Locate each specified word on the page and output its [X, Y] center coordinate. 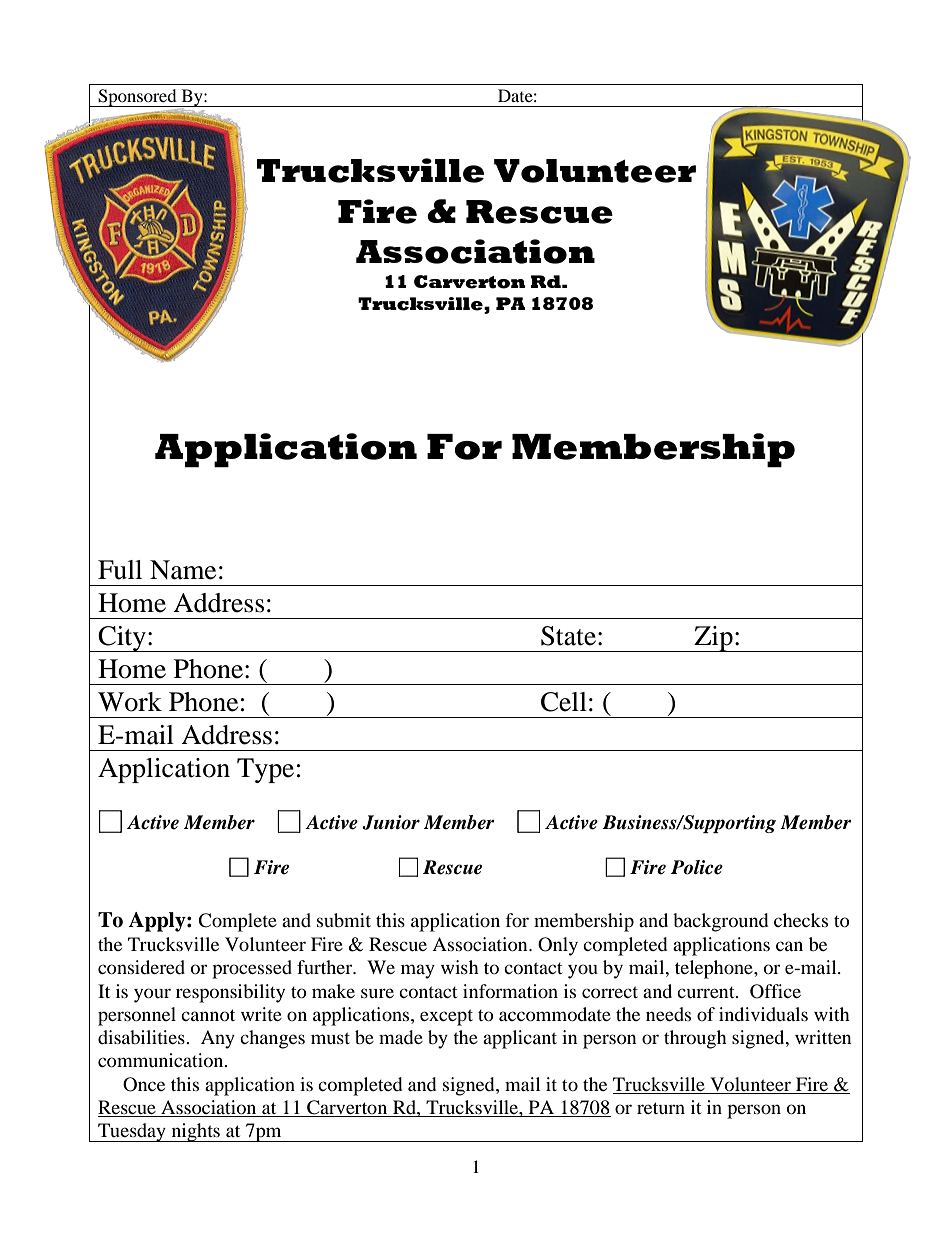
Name [183, 570]
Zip [713, 639]
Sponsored [137, 98]
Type [265, 770]
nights [195, 1132]
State [568, 636]
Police [697, 867]
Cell [564, 702]
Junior [391, 822]
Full [120, 570]
